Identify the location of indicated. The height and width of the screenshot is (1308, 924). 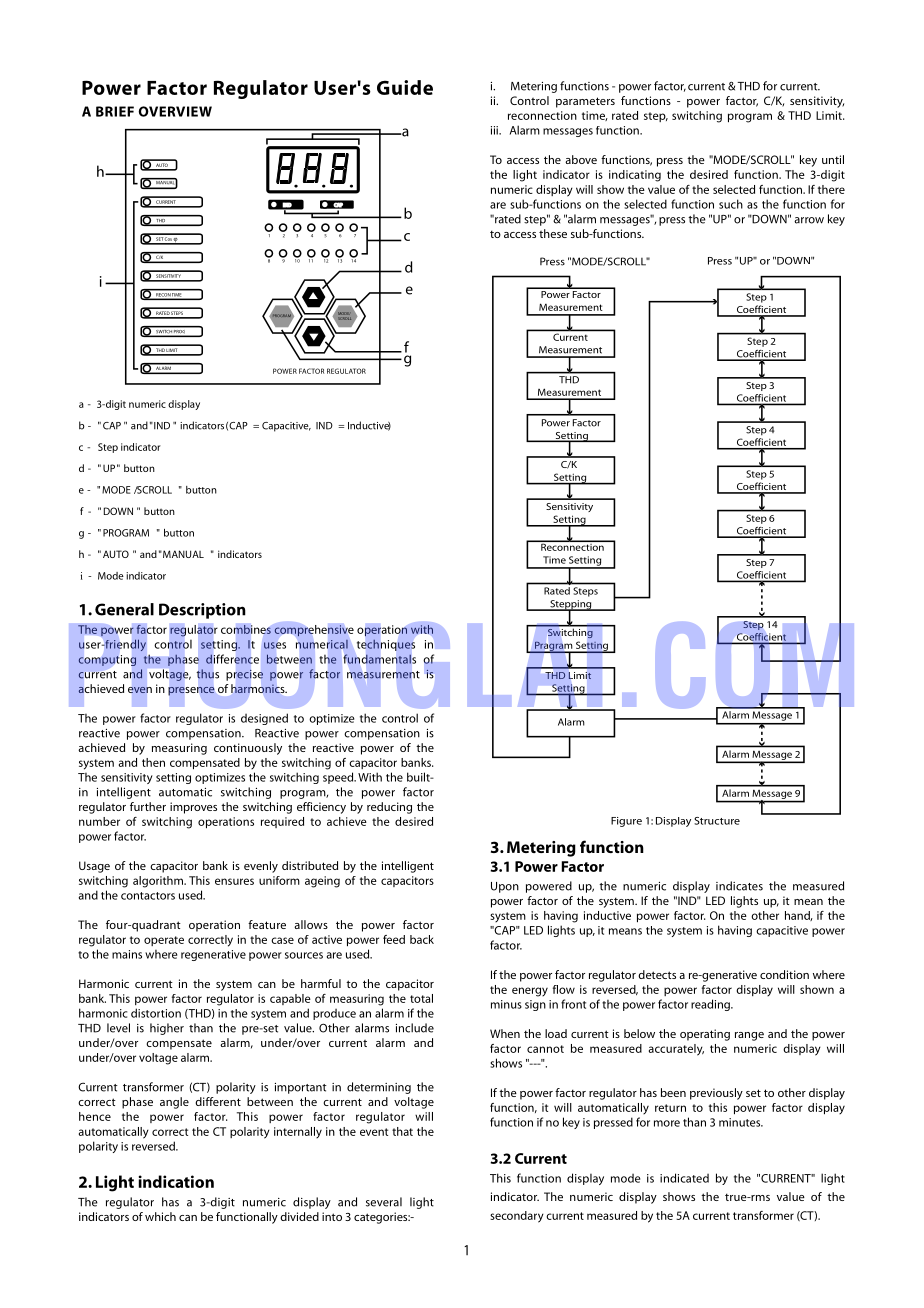
(684, 1178).
